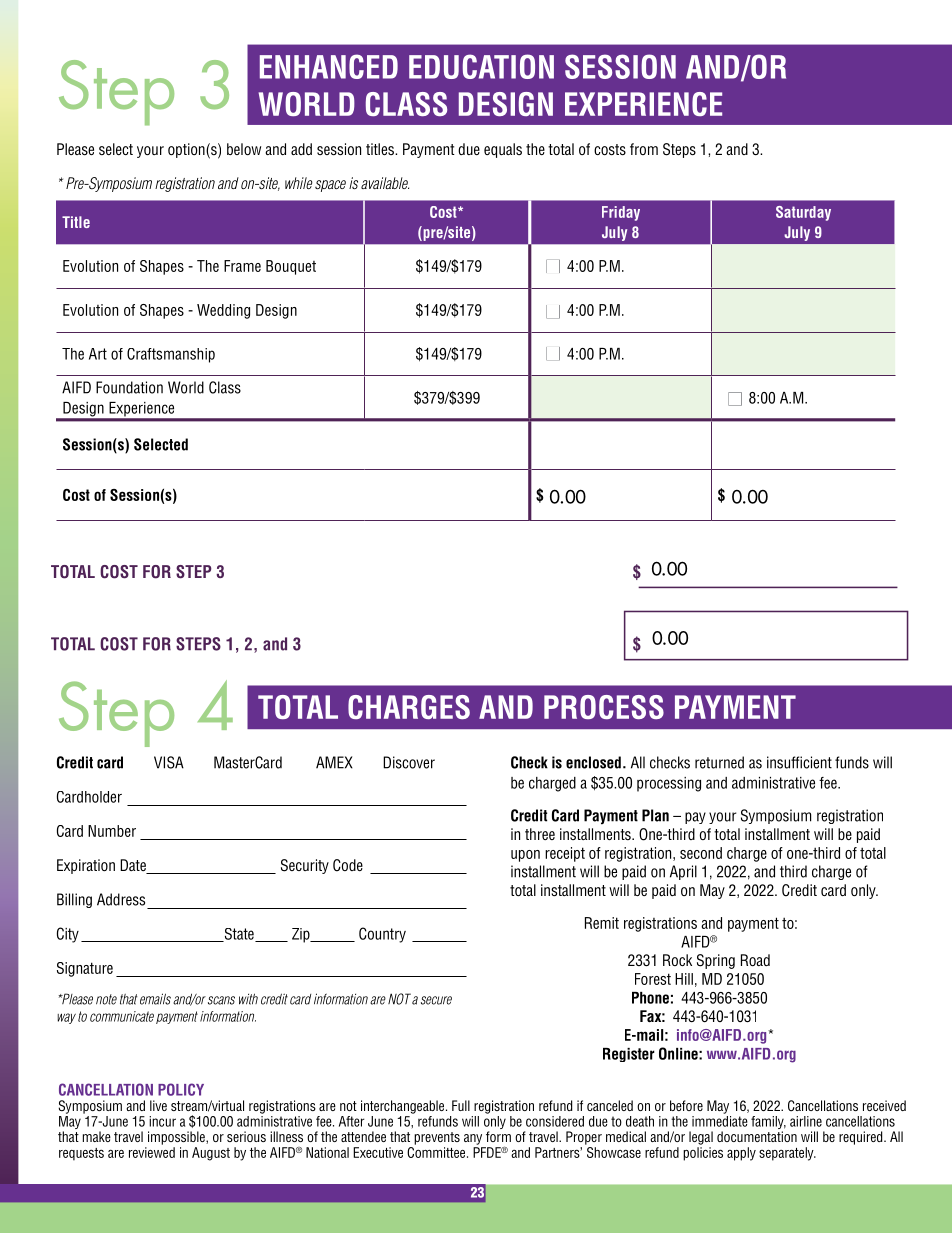  Describe the element at coordinates (803, 213) in the page. I see `Saturday` at that location.
